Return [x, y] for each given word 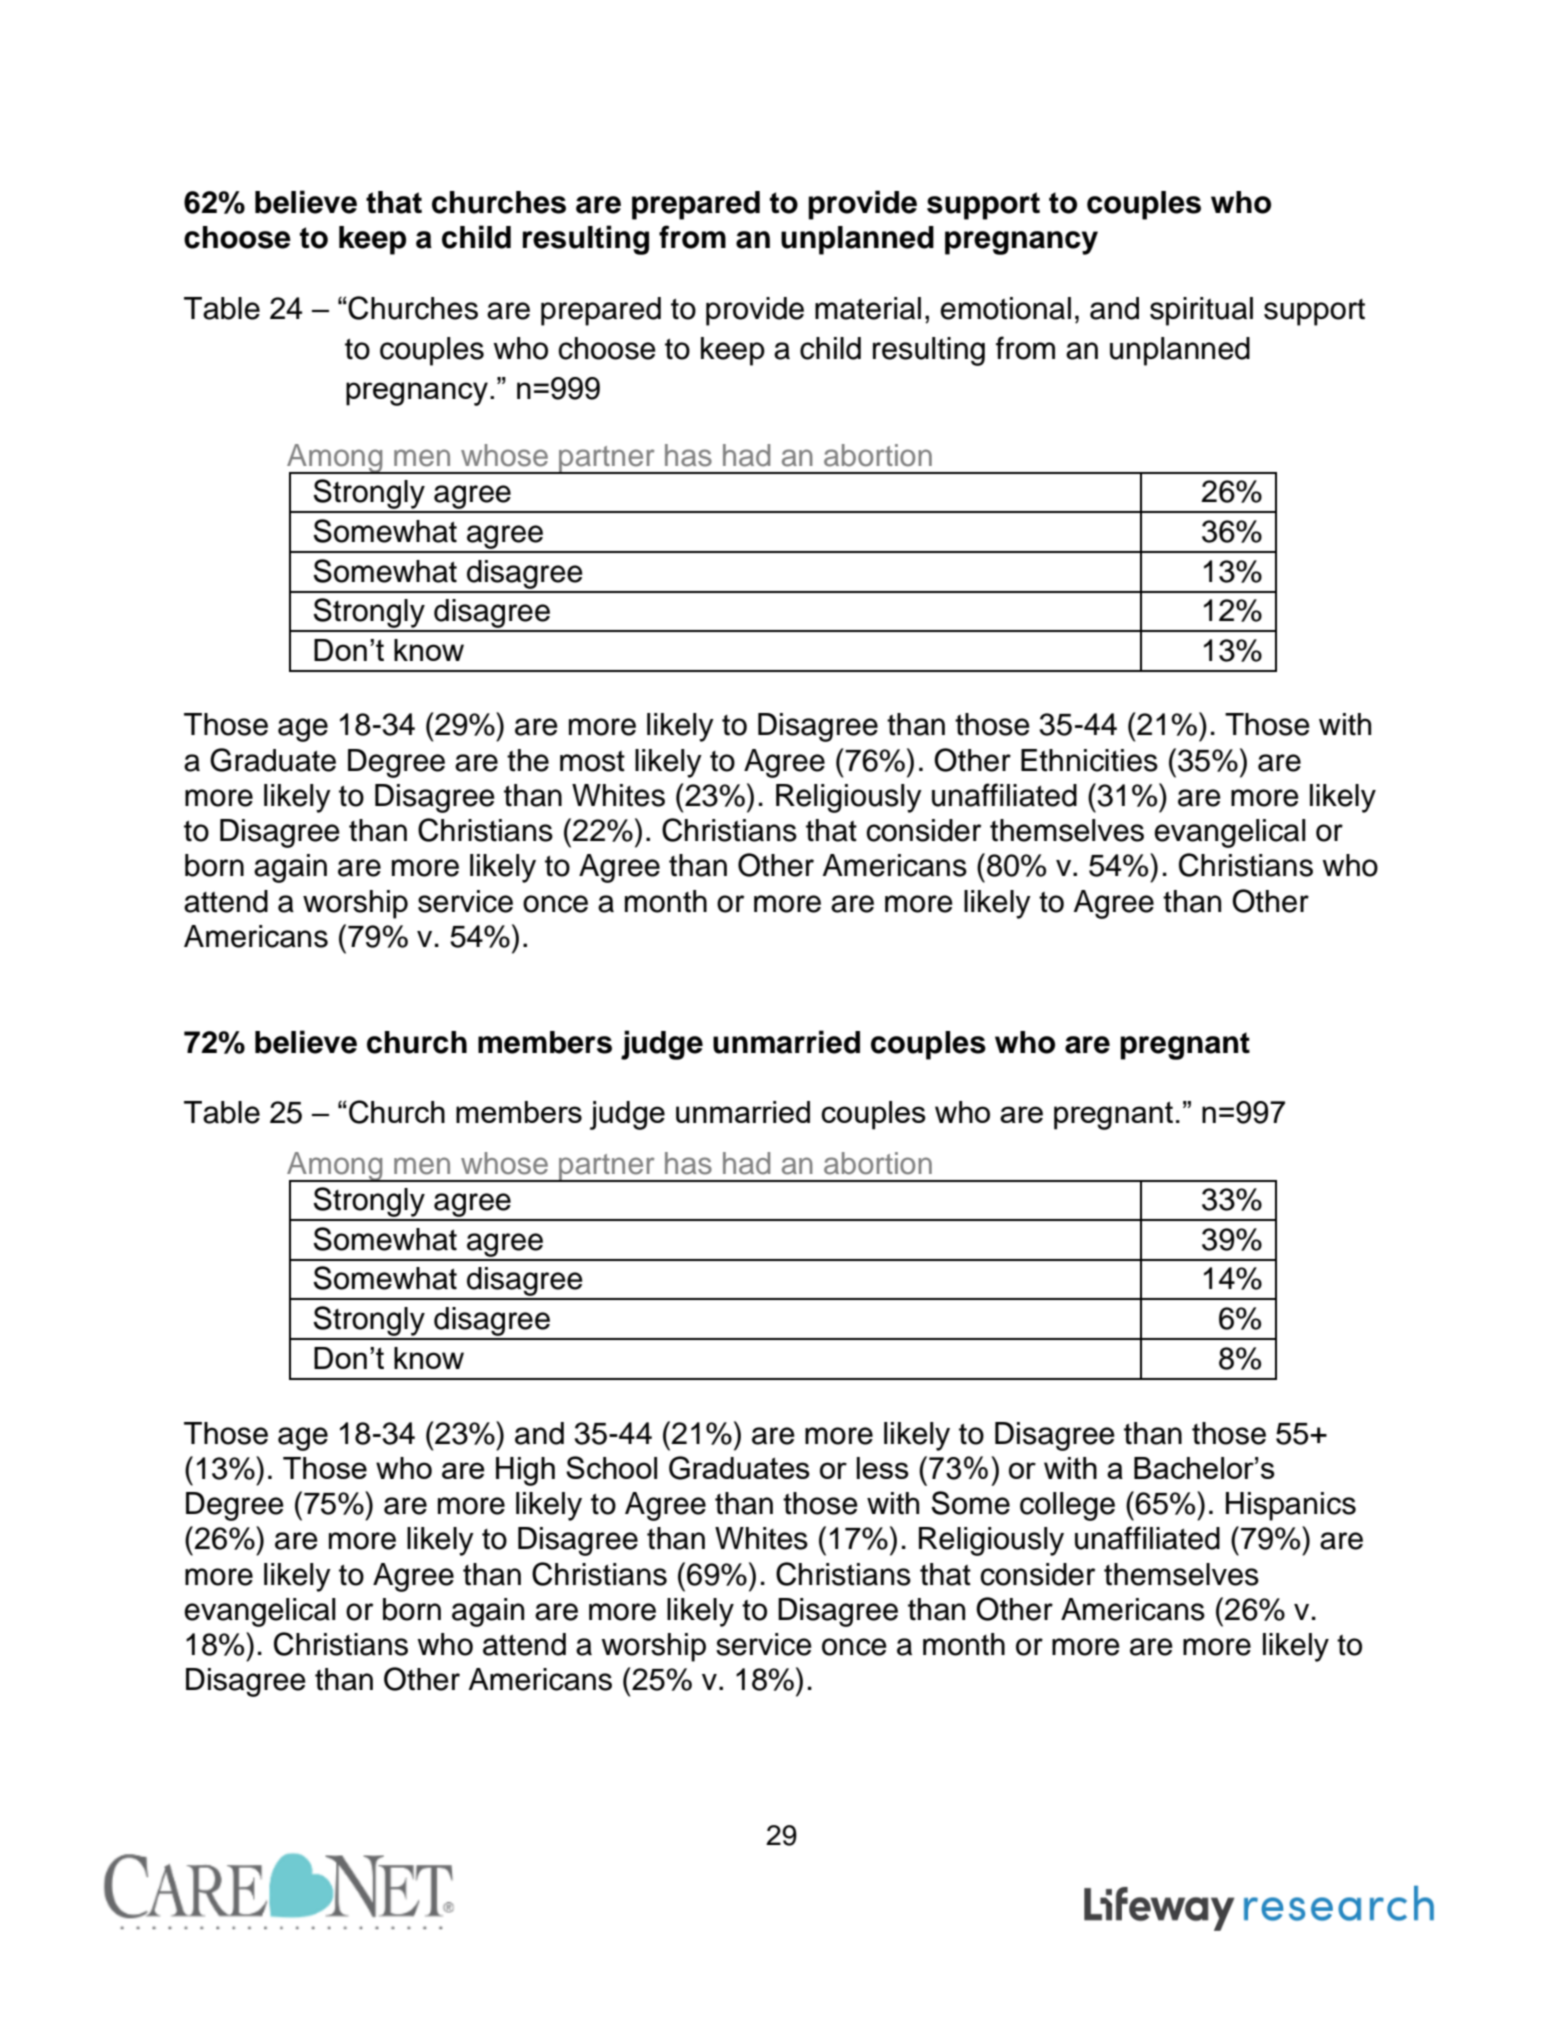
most [592, 761]
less [883, 1468]
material [868, 308]
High [525, 1471]
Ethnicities [1089, 760]
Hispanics [1291, 1506]
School [611, 1467]
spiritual [1201, 311]
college [1067, 1506]
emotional [1005, 308]
